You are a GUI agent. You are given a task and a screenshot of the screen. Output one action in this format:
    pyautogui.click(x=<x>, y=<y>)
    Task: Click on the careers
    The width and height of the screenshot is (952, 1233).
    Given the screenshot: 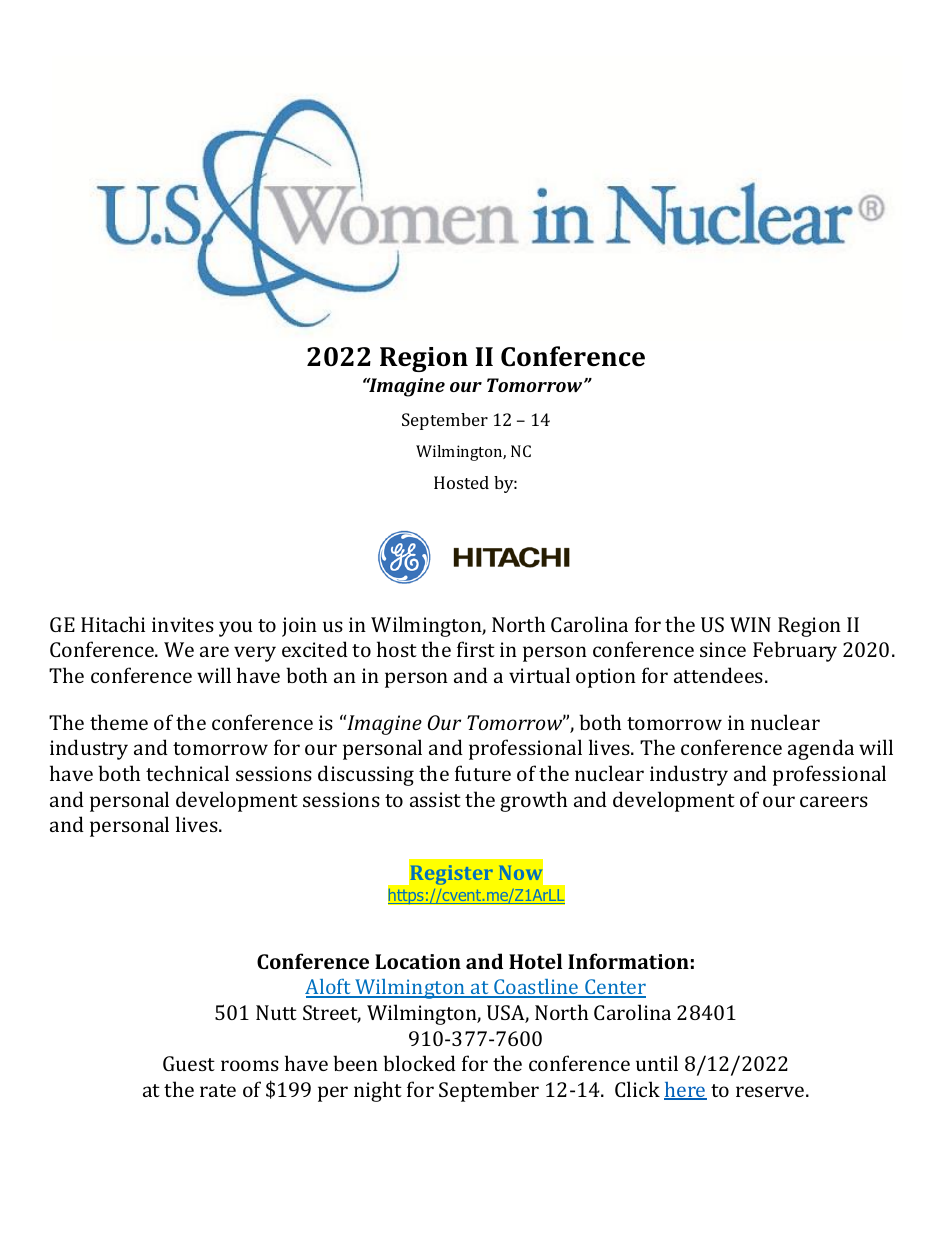 What is the action you would take?
    pyautogui.click(x=834, y=801)
